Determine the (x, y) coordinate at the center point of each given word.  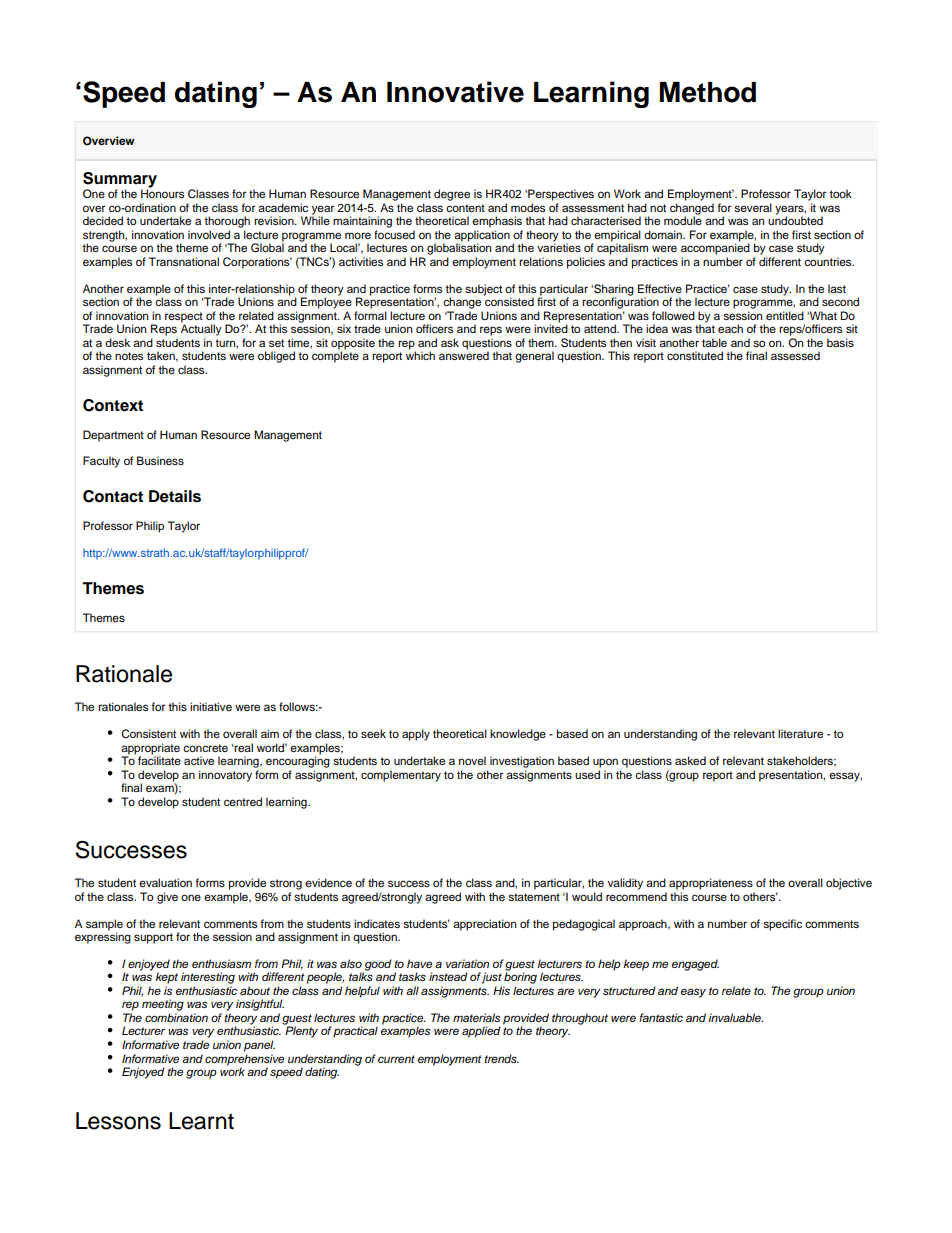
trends (501, 1058)
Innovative (455, 92)
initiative (211, 706)
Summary (120, 181)
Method (708, 92)
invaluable (735, 1017)
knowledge (518, 735)
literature (800, 733)
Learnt (201, 1121)
